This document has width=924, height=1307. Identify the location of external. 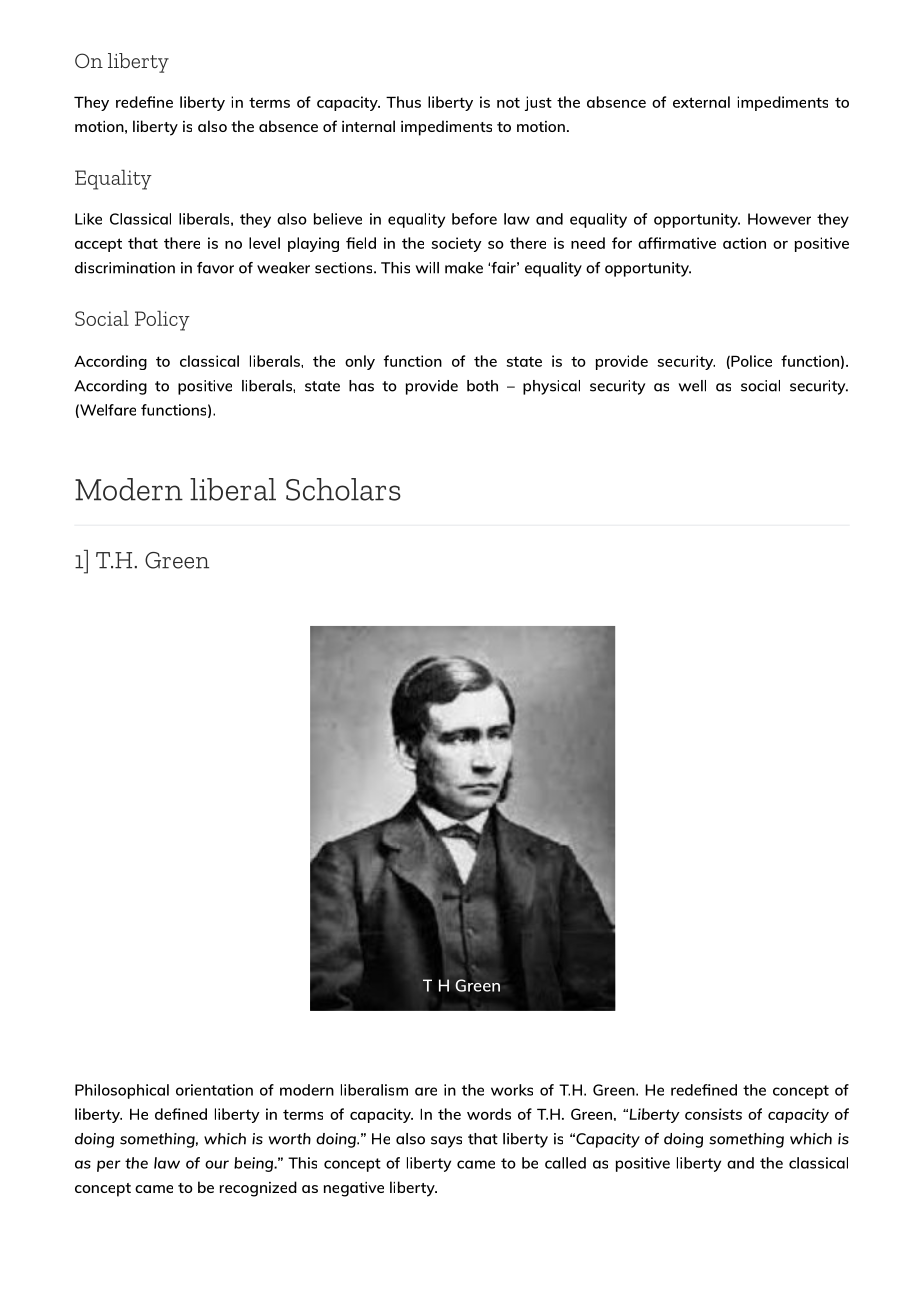
(701, 102).
